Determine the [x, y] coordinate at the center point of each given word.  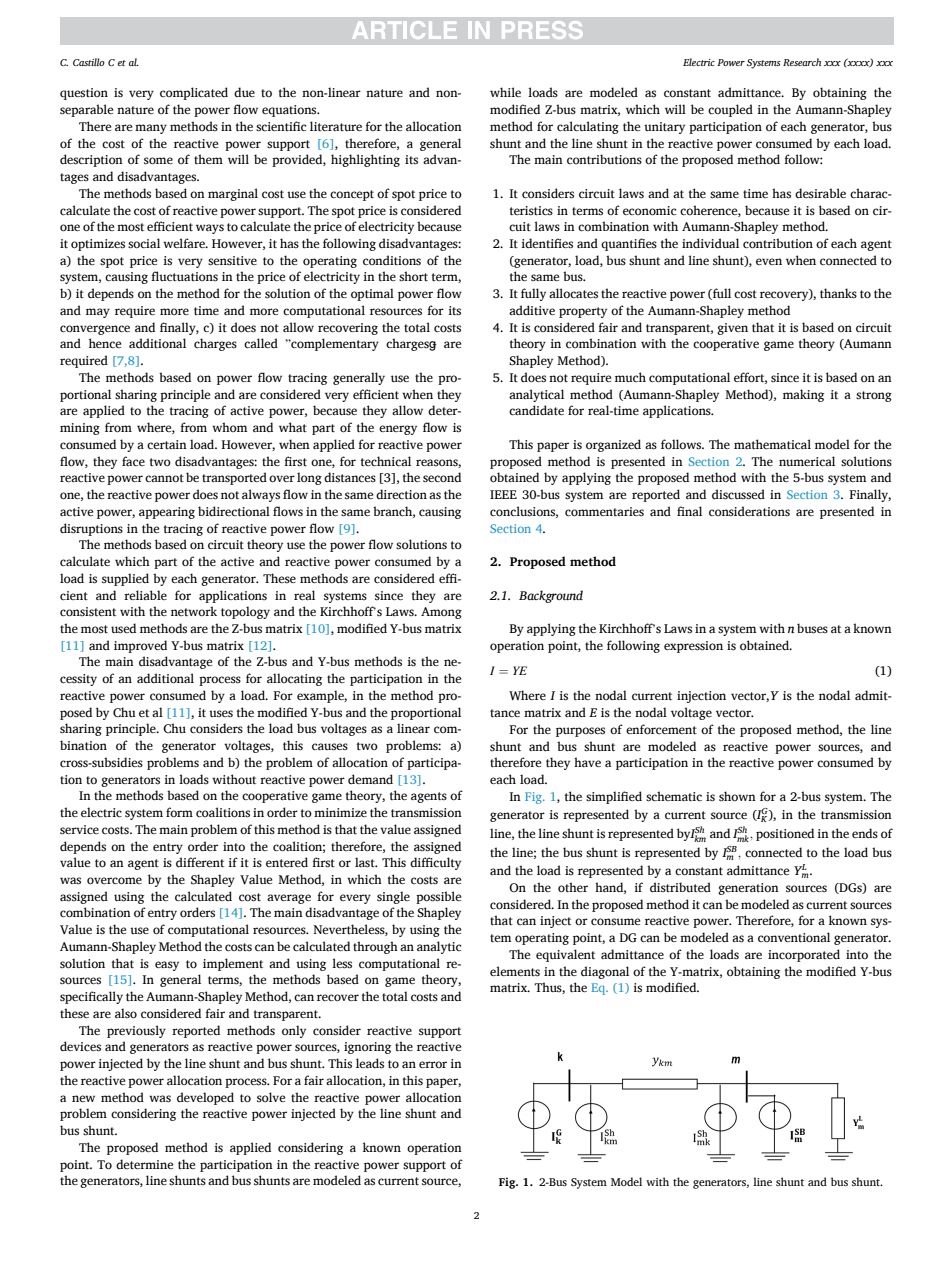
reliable [145, 595]
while [505, 92]
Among [441, 613]
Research [802, 62]
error [433, 1064]
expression [693, 647]
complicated [194, 93]
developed [205, 1098]
